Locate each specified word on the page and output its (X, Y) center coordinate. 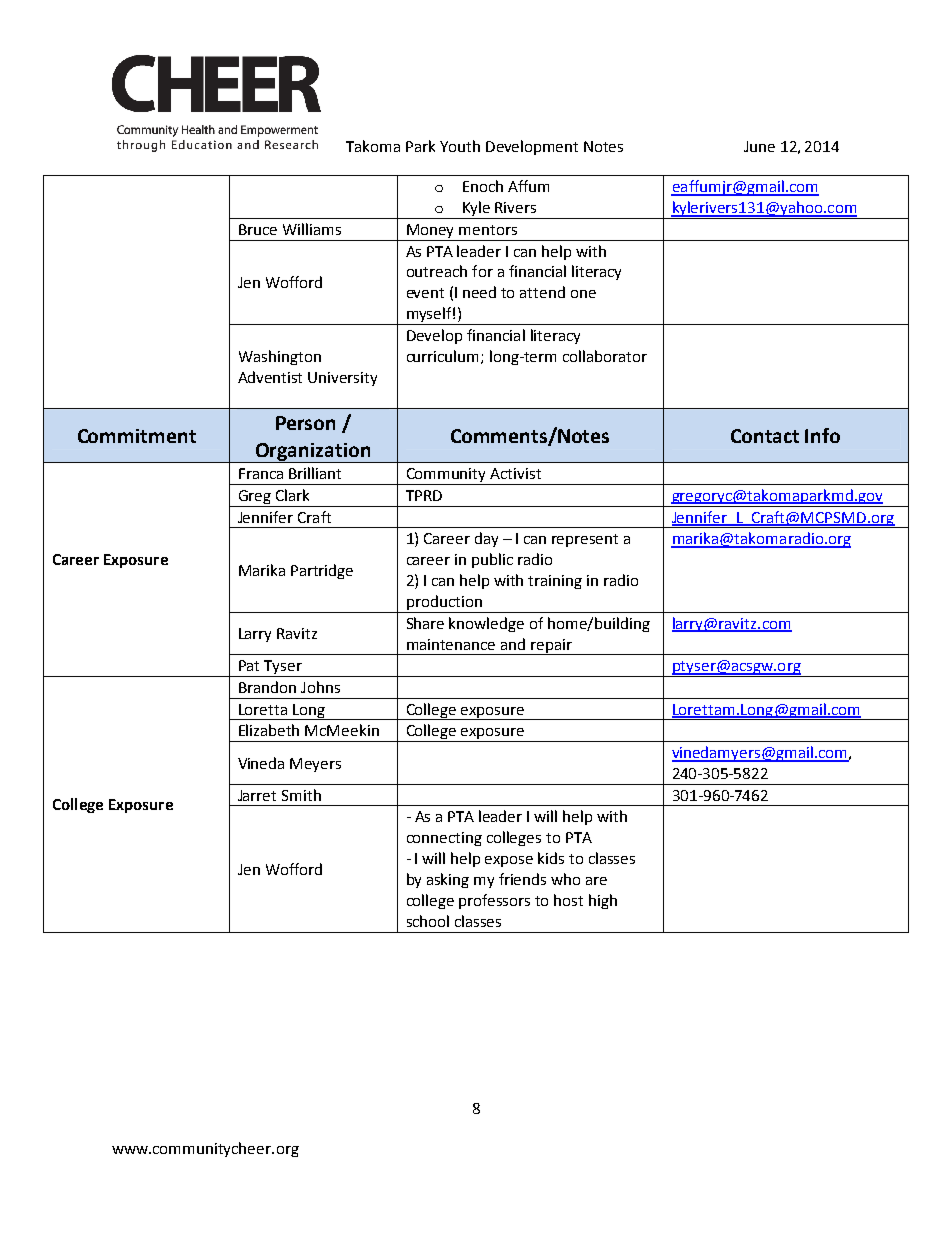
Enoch (483, 186)
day (486, 539)
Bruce (258, 229)
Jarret (257, 795)
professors (494, 901)
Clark (292, 495)
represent (585, 540)
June (759, 146)
